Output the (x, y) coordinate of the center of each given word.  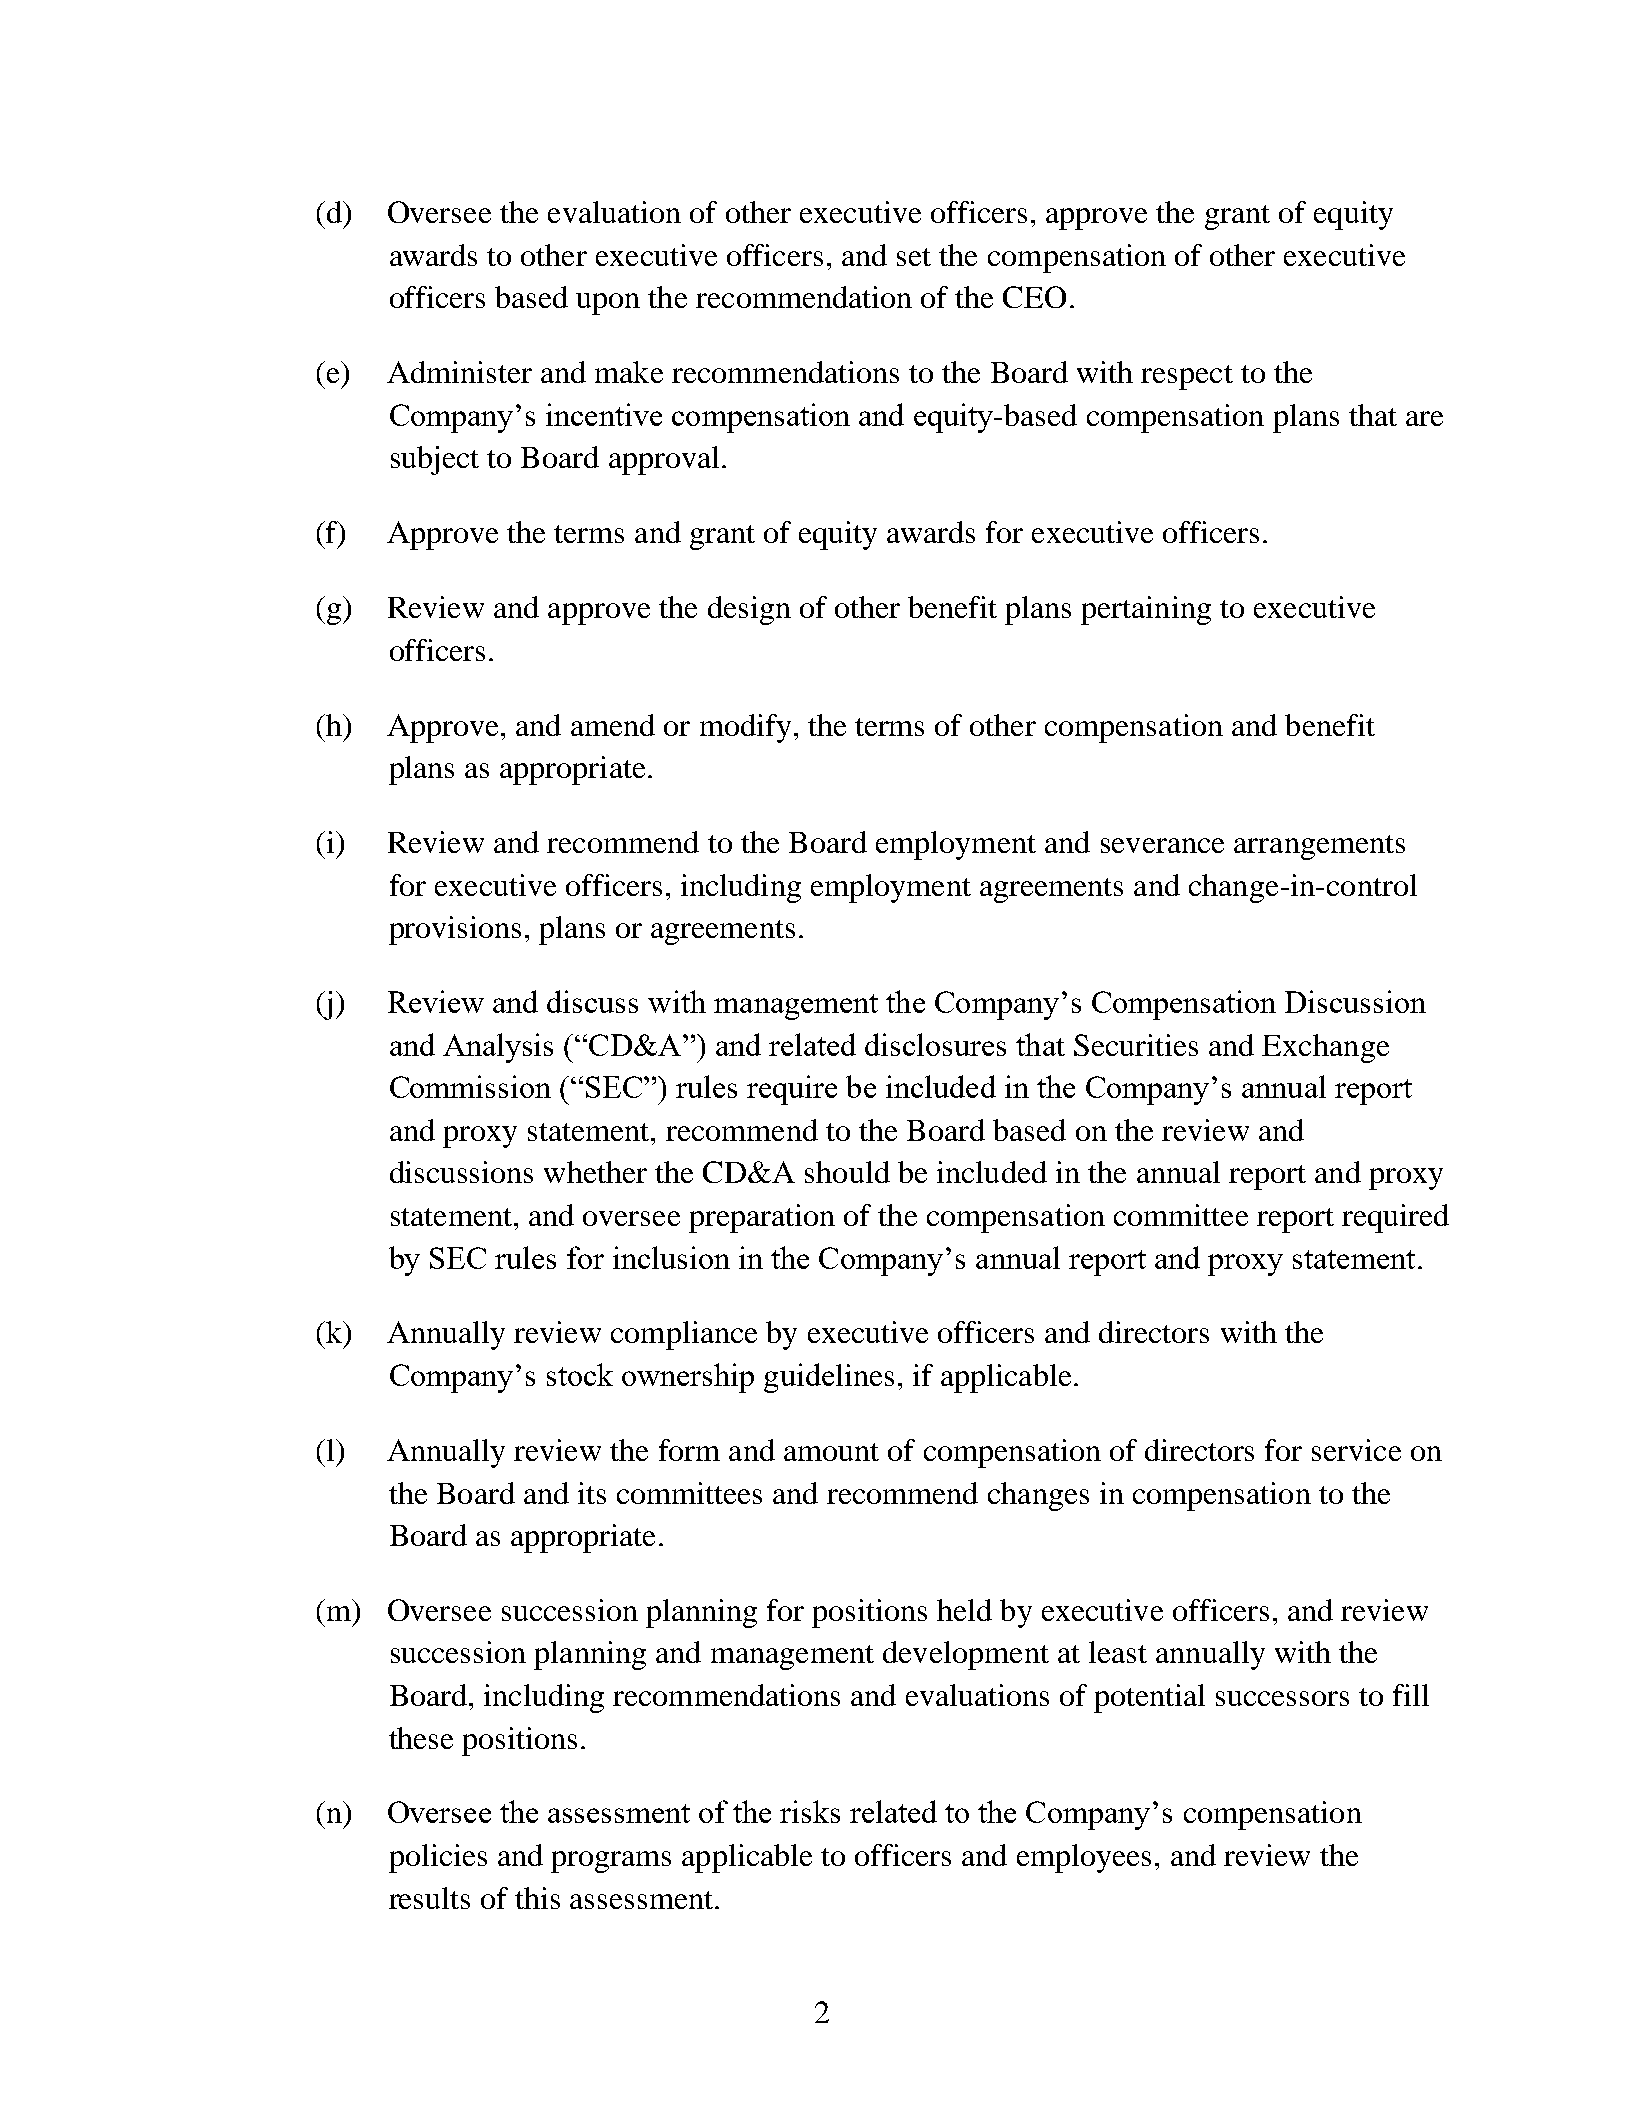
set (914, 257)
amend (613, 725)
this (537, 1898)
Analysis (498, 1048)
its (592, 1493)
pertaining (1146, 610)
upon (608, 304)
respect (1187, 377)
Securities (1136, 1045)
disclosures (935, 1044)
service (1356, 1450)
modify (745, 728)
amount (831, 1452)
